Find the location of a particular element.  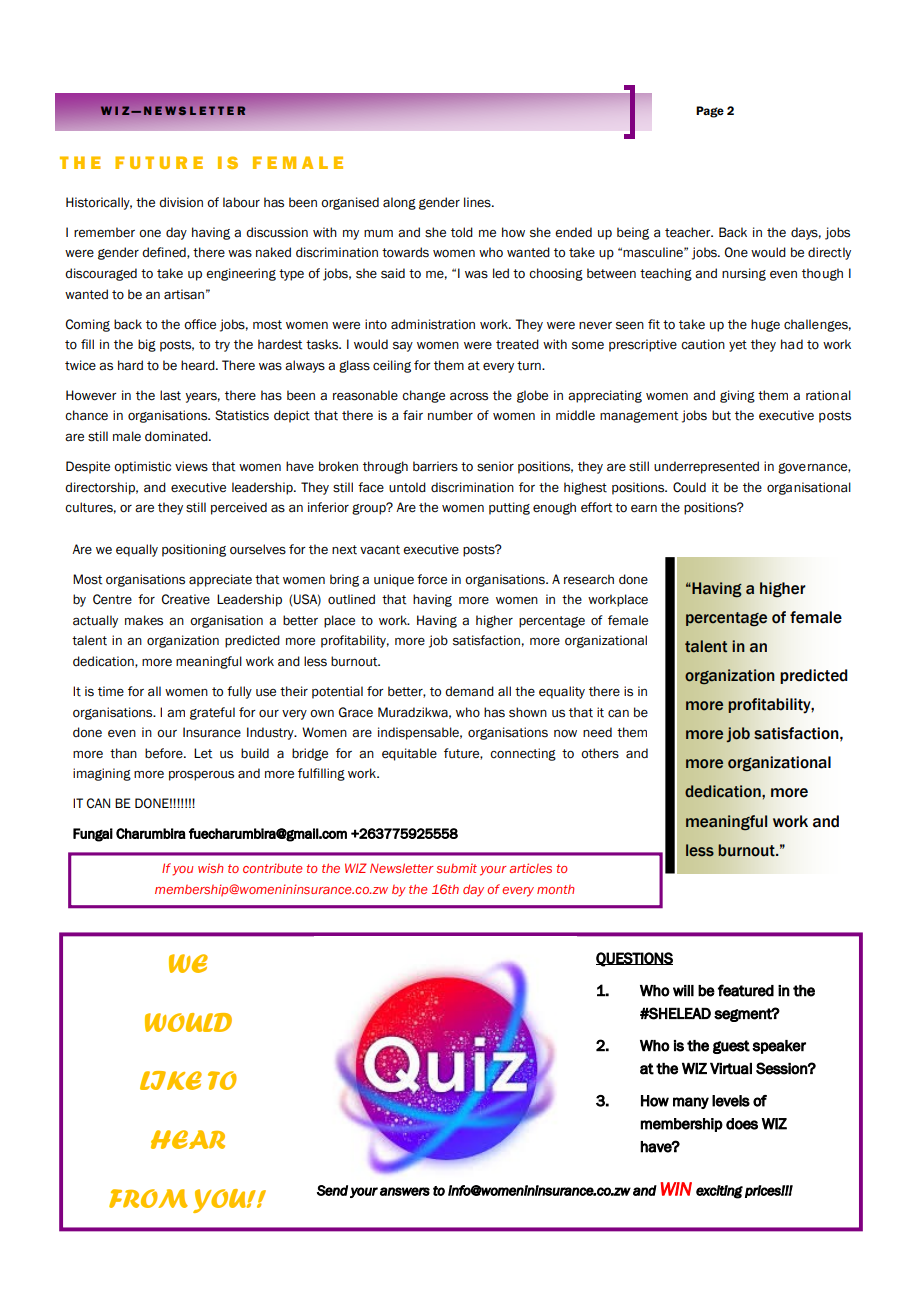

answers is located at coordinates (405, 1191).
